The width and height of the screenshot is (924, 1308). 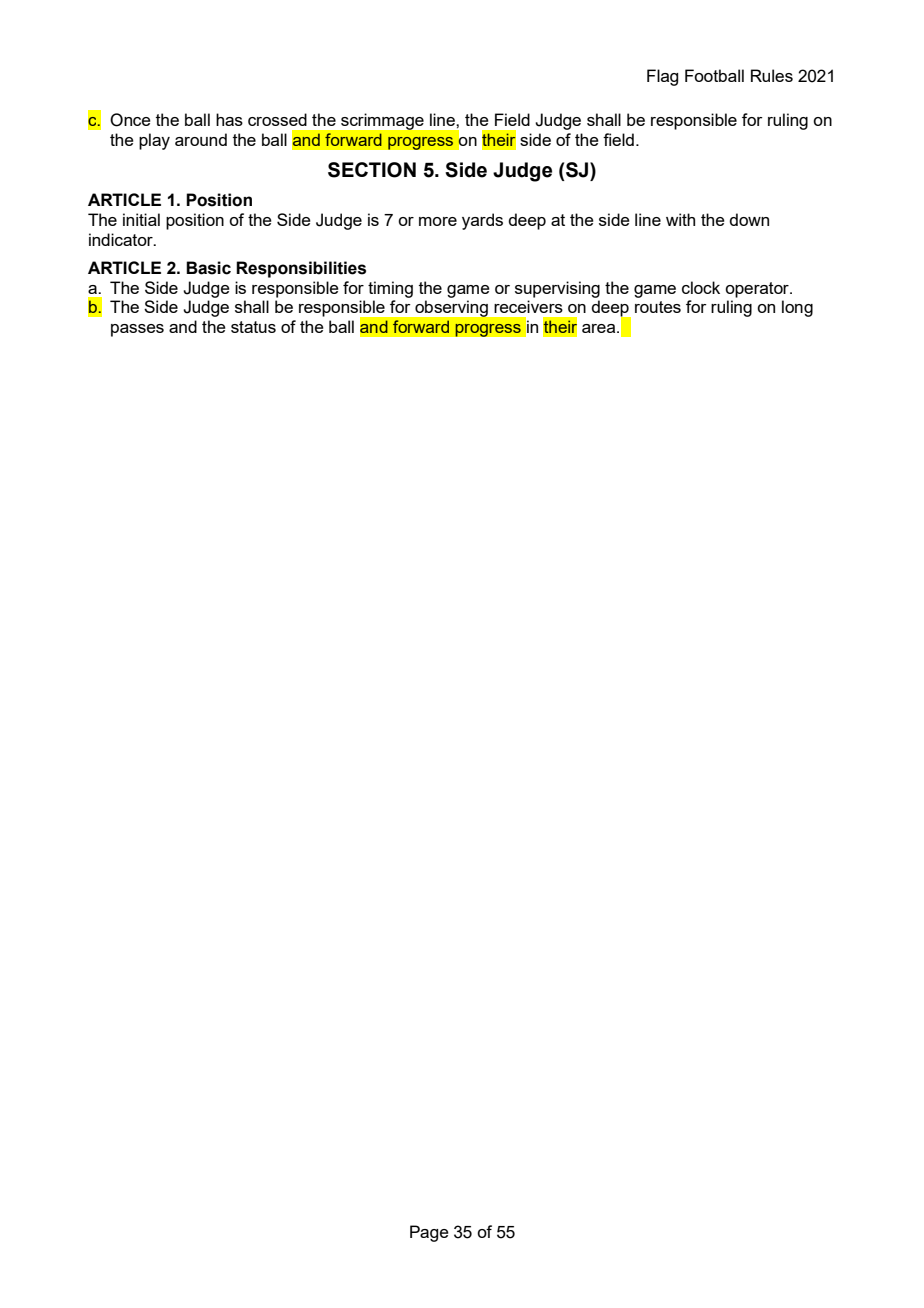 What do you see at coordinates (662, 77) in the screenshot?
I see `Flag` at bounding box center [662, 77].
